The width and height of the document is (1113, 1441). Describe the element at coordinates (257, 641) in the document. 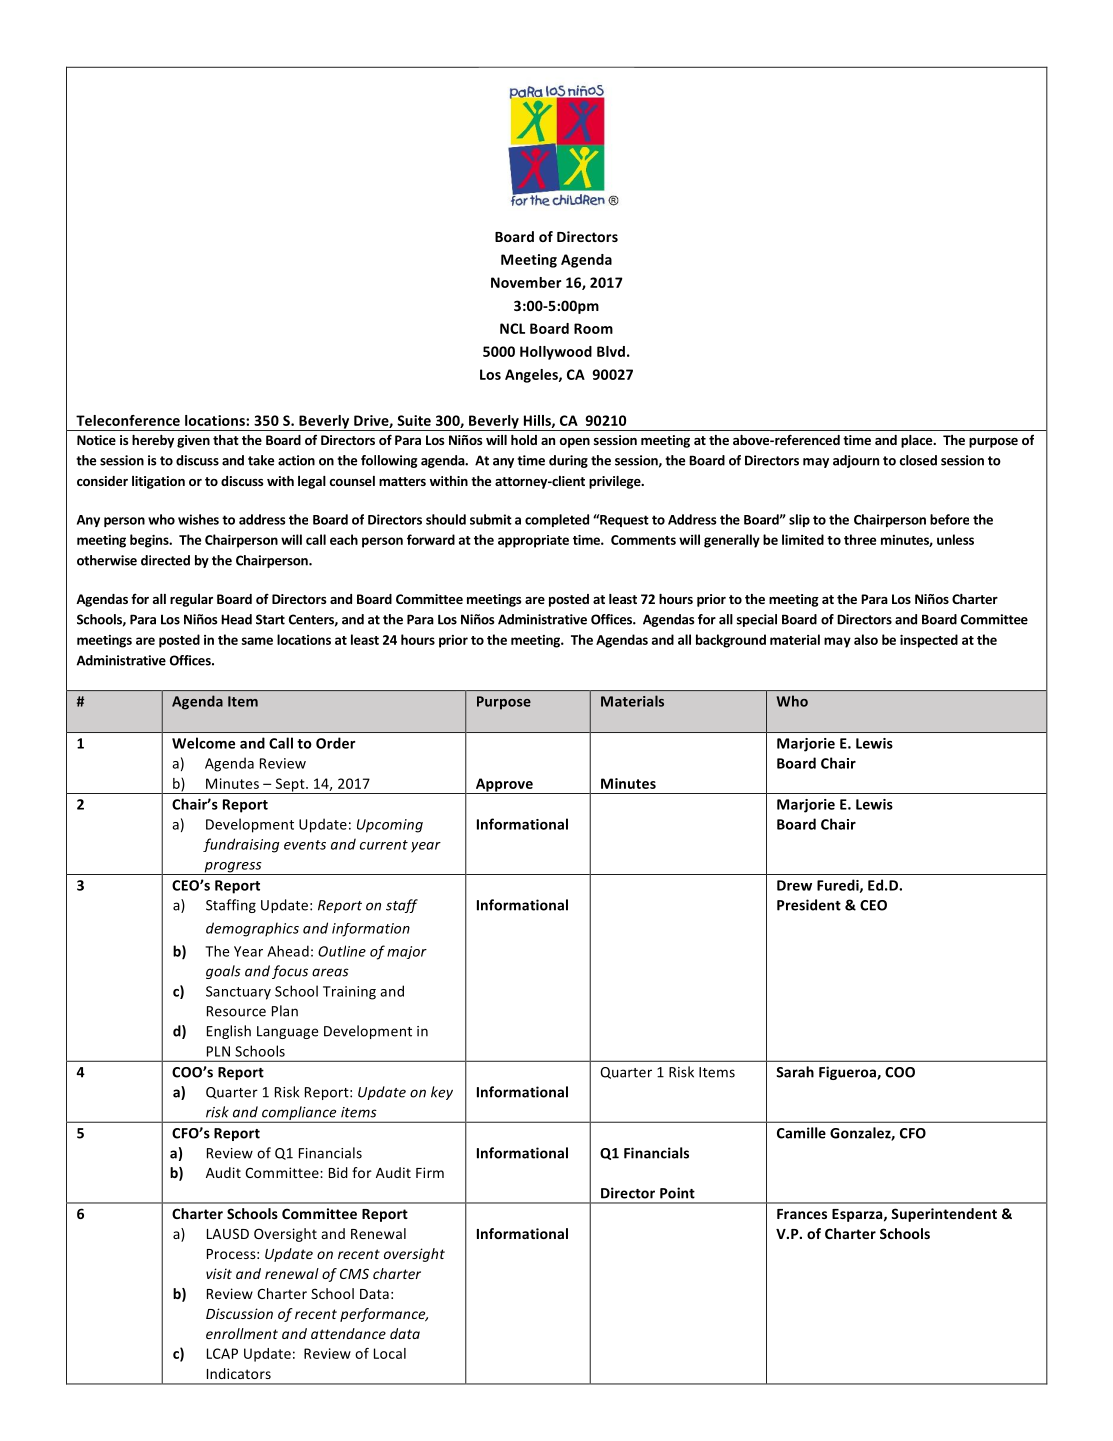

I see `same` at that location.
